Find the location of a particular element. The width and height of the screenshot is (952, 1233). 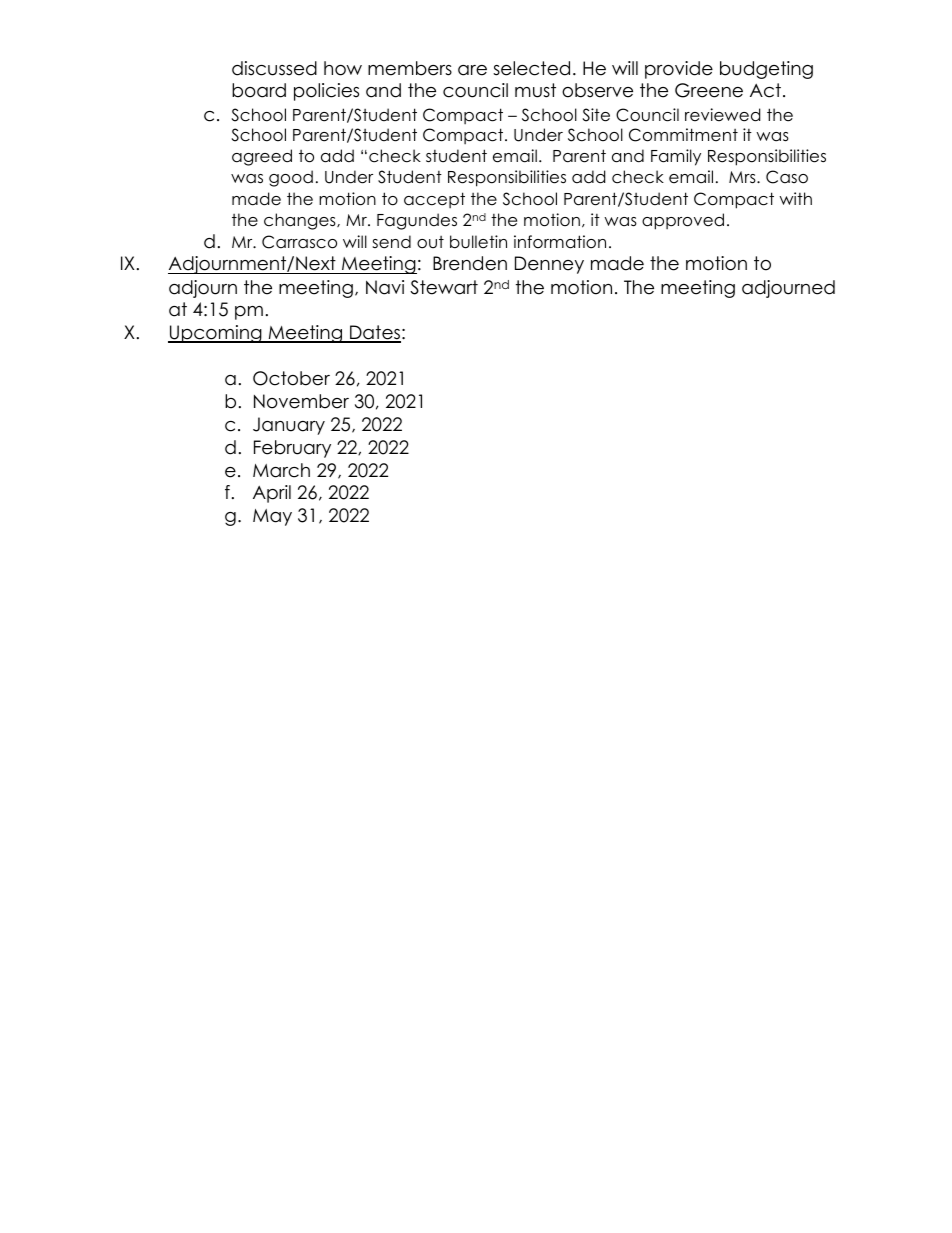

Greene is located at coordinates (709, 90).
